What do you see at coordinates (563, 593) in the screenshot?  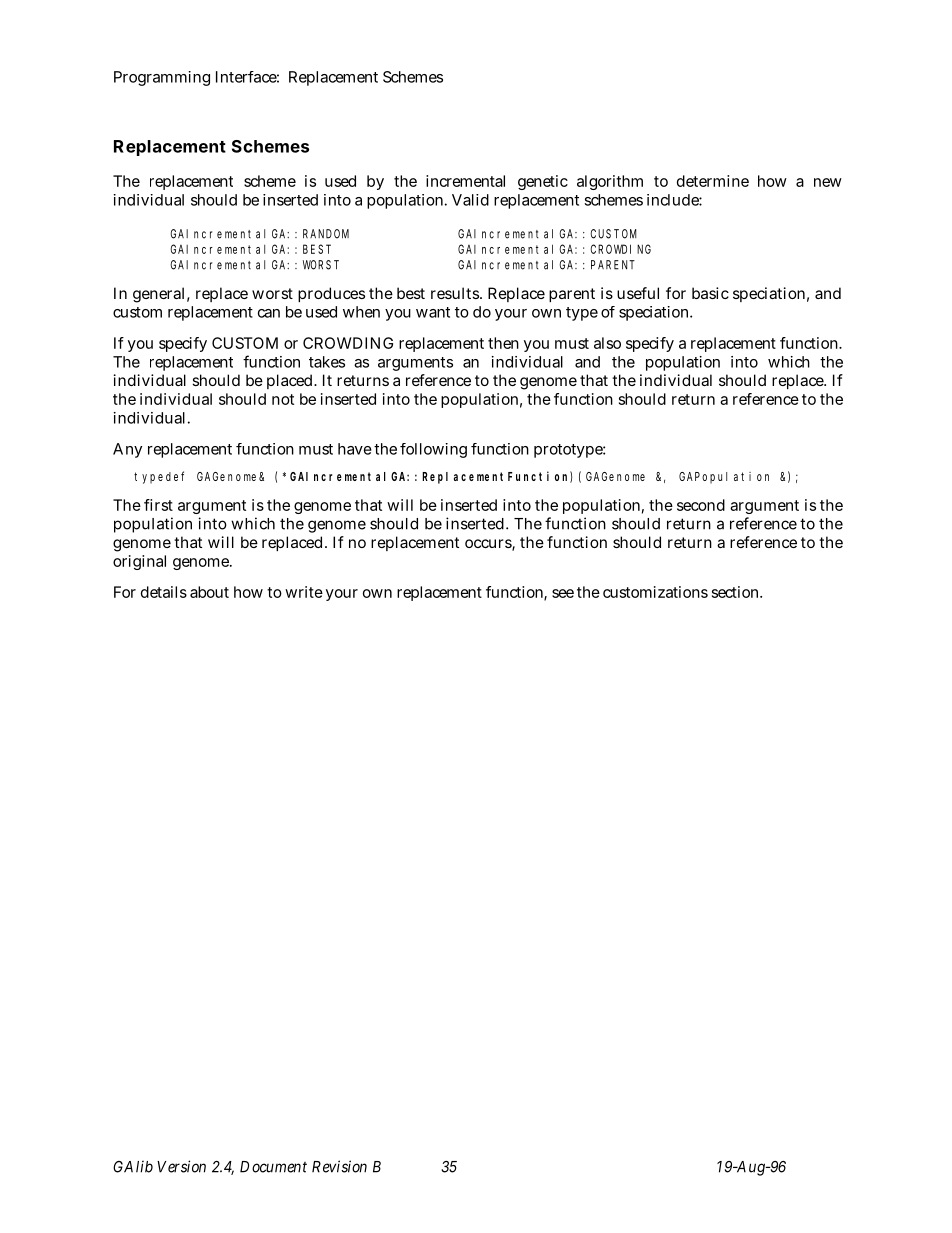 I see `see` at bounding box center [563, 593].
